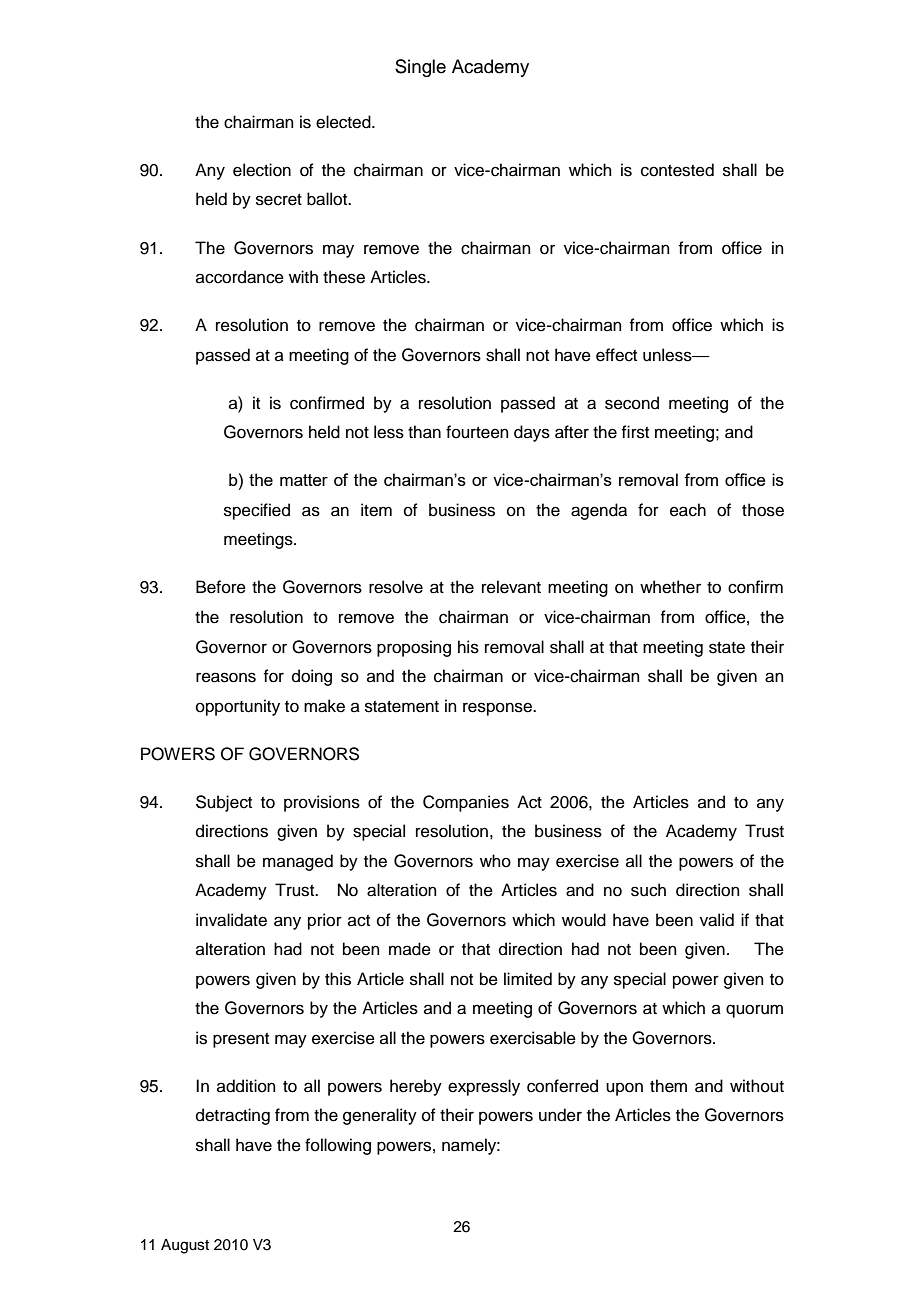  What do you see at coordinates (498, 709) in the screenshot?
I see `response` at bounding box center [498, 709].
